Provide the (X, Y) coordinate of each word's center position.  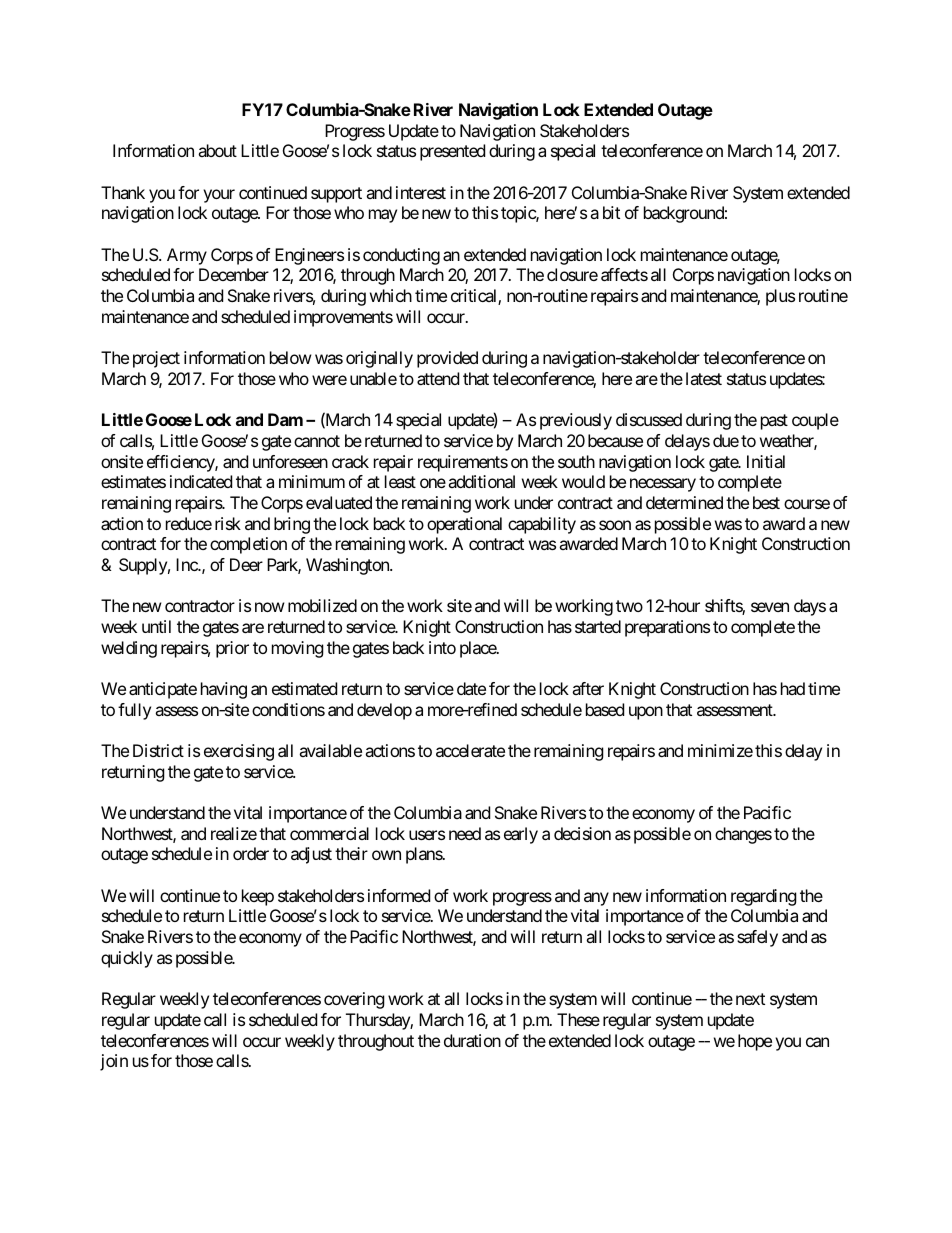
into (442, 647)
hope (755, 1042)
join (114, 1062)
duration (472, 1040)
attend (438, 378)
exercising (239, 752)
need (465, 833)
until (156, 626)
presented (452, 152)
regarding (764, 897)
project (156, 359)
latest (704, 378)
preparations (667, 628)
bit (611, 212)
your (219, 196)
